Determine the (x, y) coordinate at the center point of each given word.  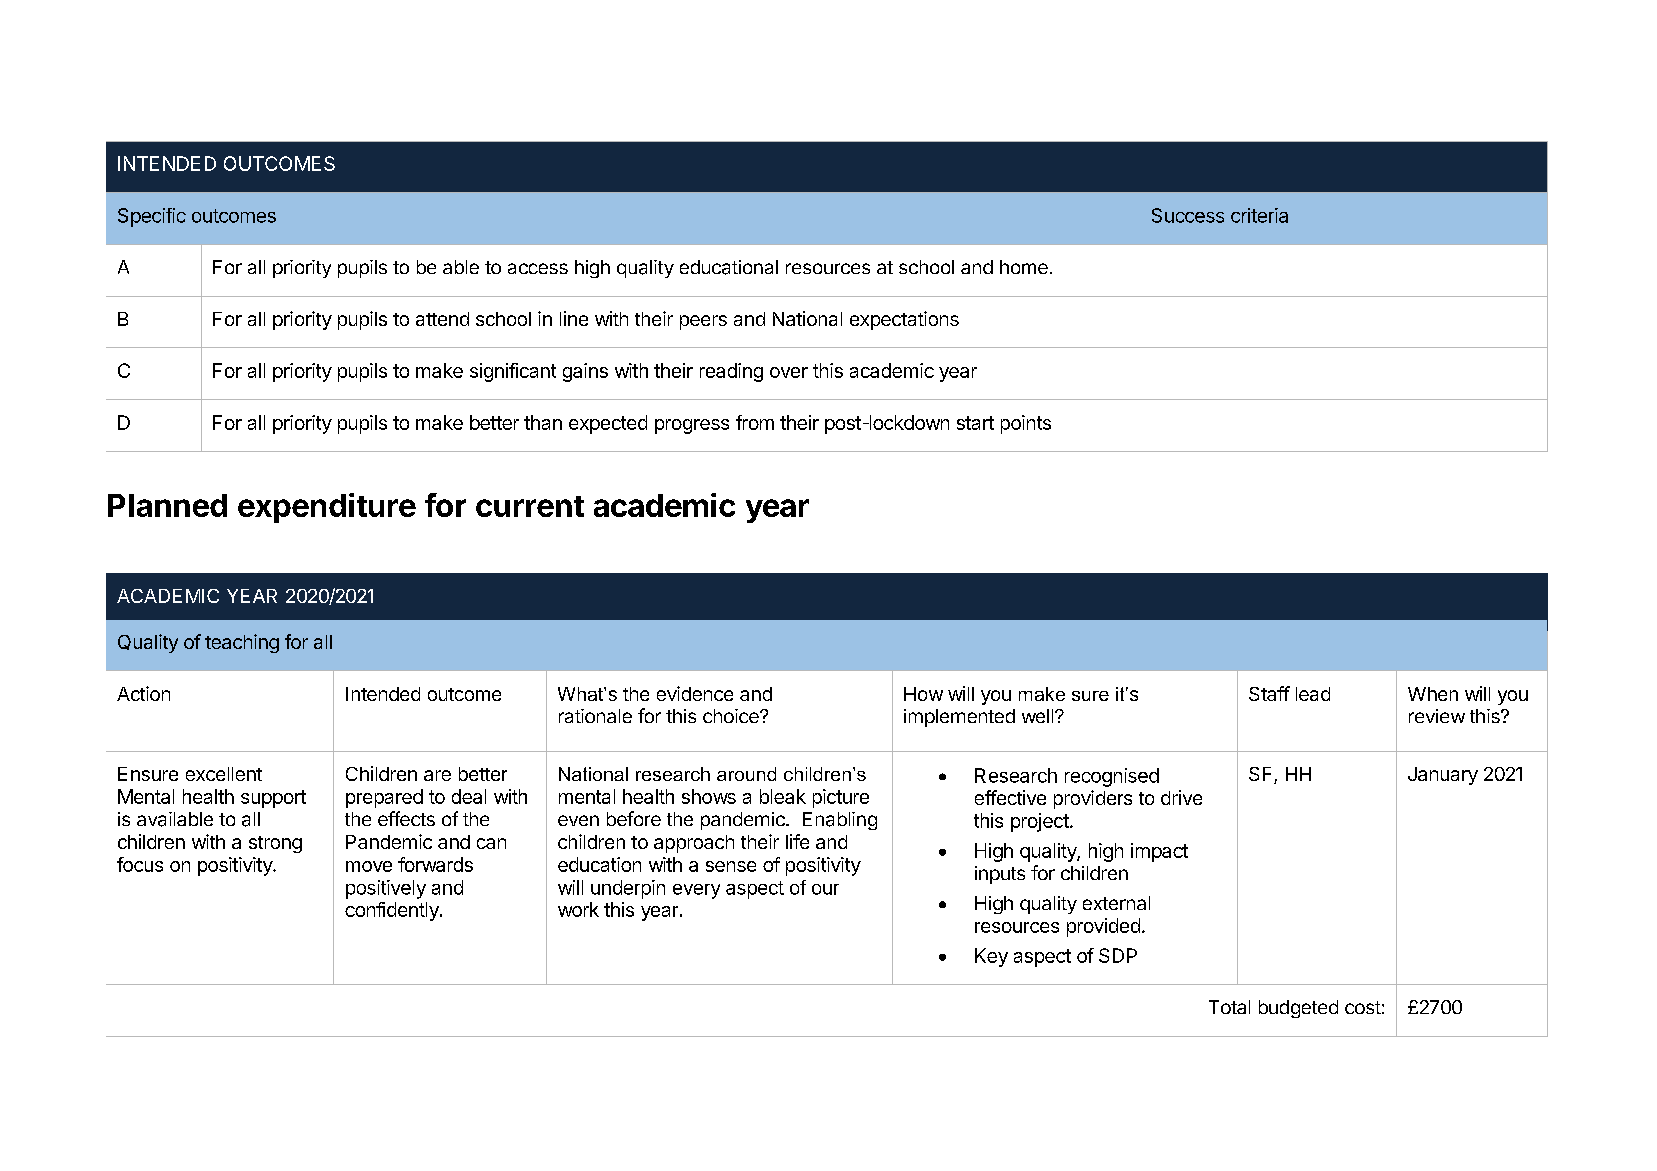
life (797, 841)
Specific (152, 217)
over (789, 372)
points (1026, 424)
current (530, 506)
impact (1159, 852)
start (975, 423)
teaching (242, 643)
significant (513, 372)
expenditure (327, 508)
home (1024, 267)
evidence (695, 693)
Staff (1269, 693)
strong (275, 844)
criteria (1259, 215)
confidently (393, 911)
